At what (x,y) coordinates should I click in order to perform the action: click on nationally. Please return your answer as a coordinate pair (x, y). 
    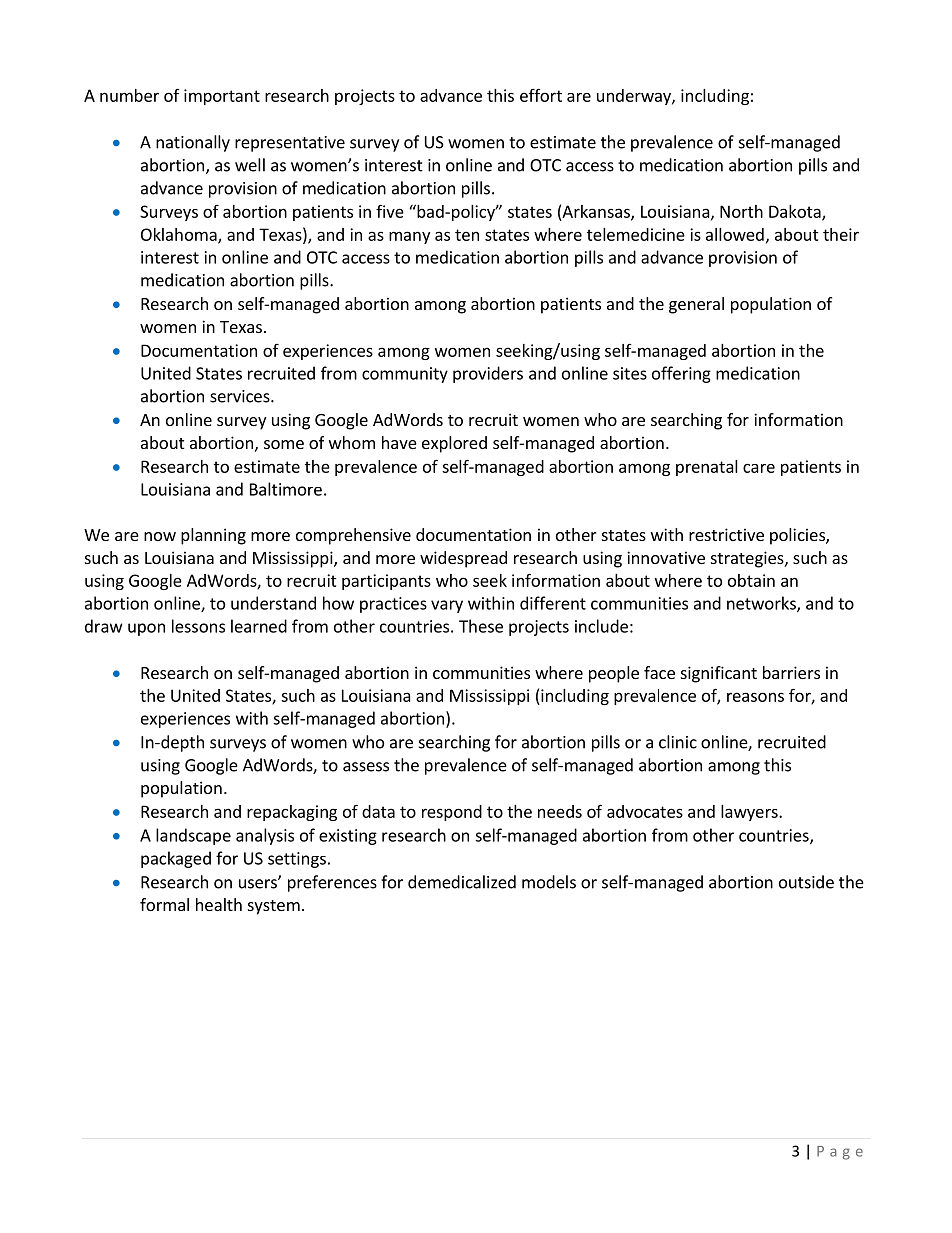
    Looking at the image, I should click on (193, 143).
